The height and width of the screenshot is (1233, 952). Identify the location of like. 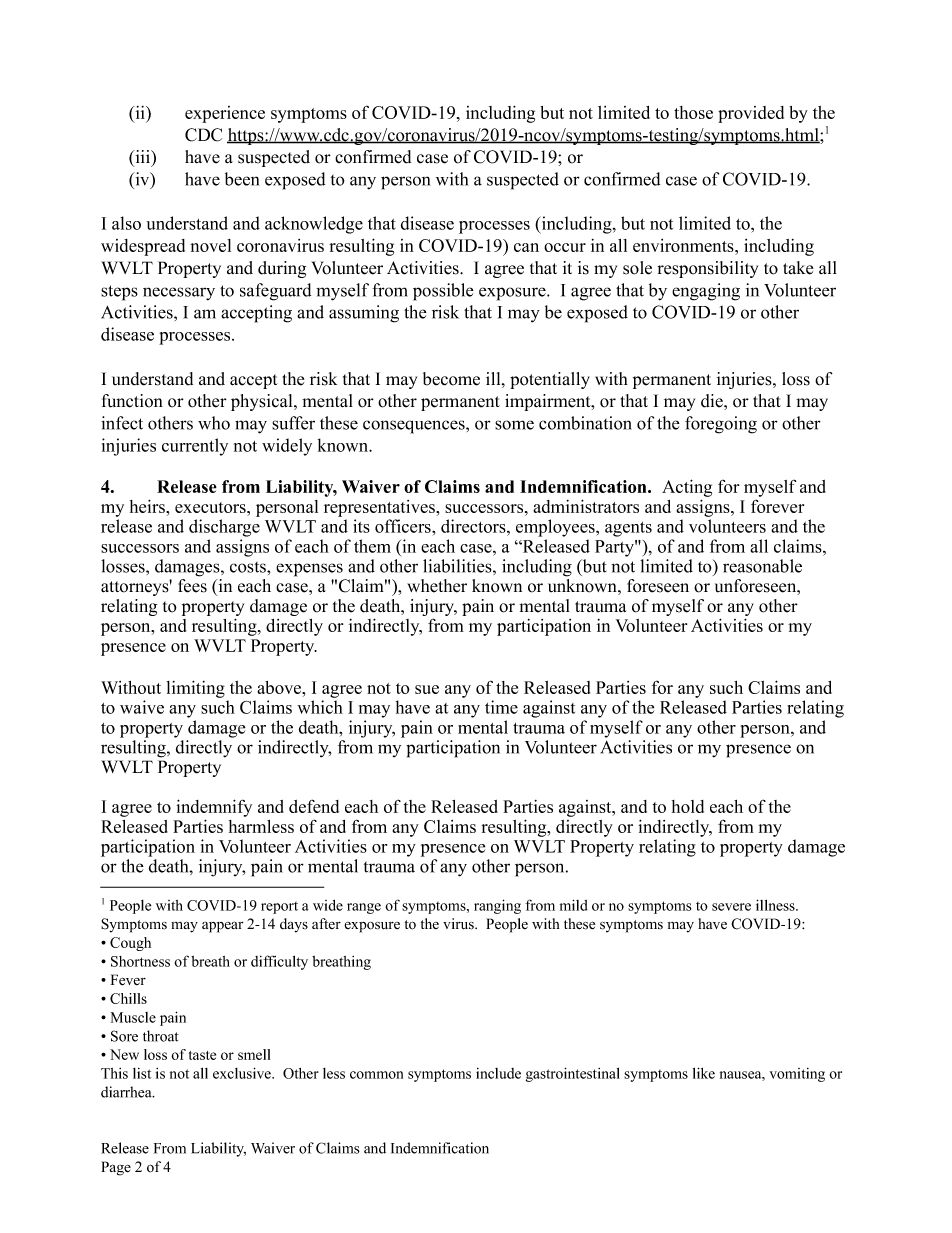
(704, 1073).
